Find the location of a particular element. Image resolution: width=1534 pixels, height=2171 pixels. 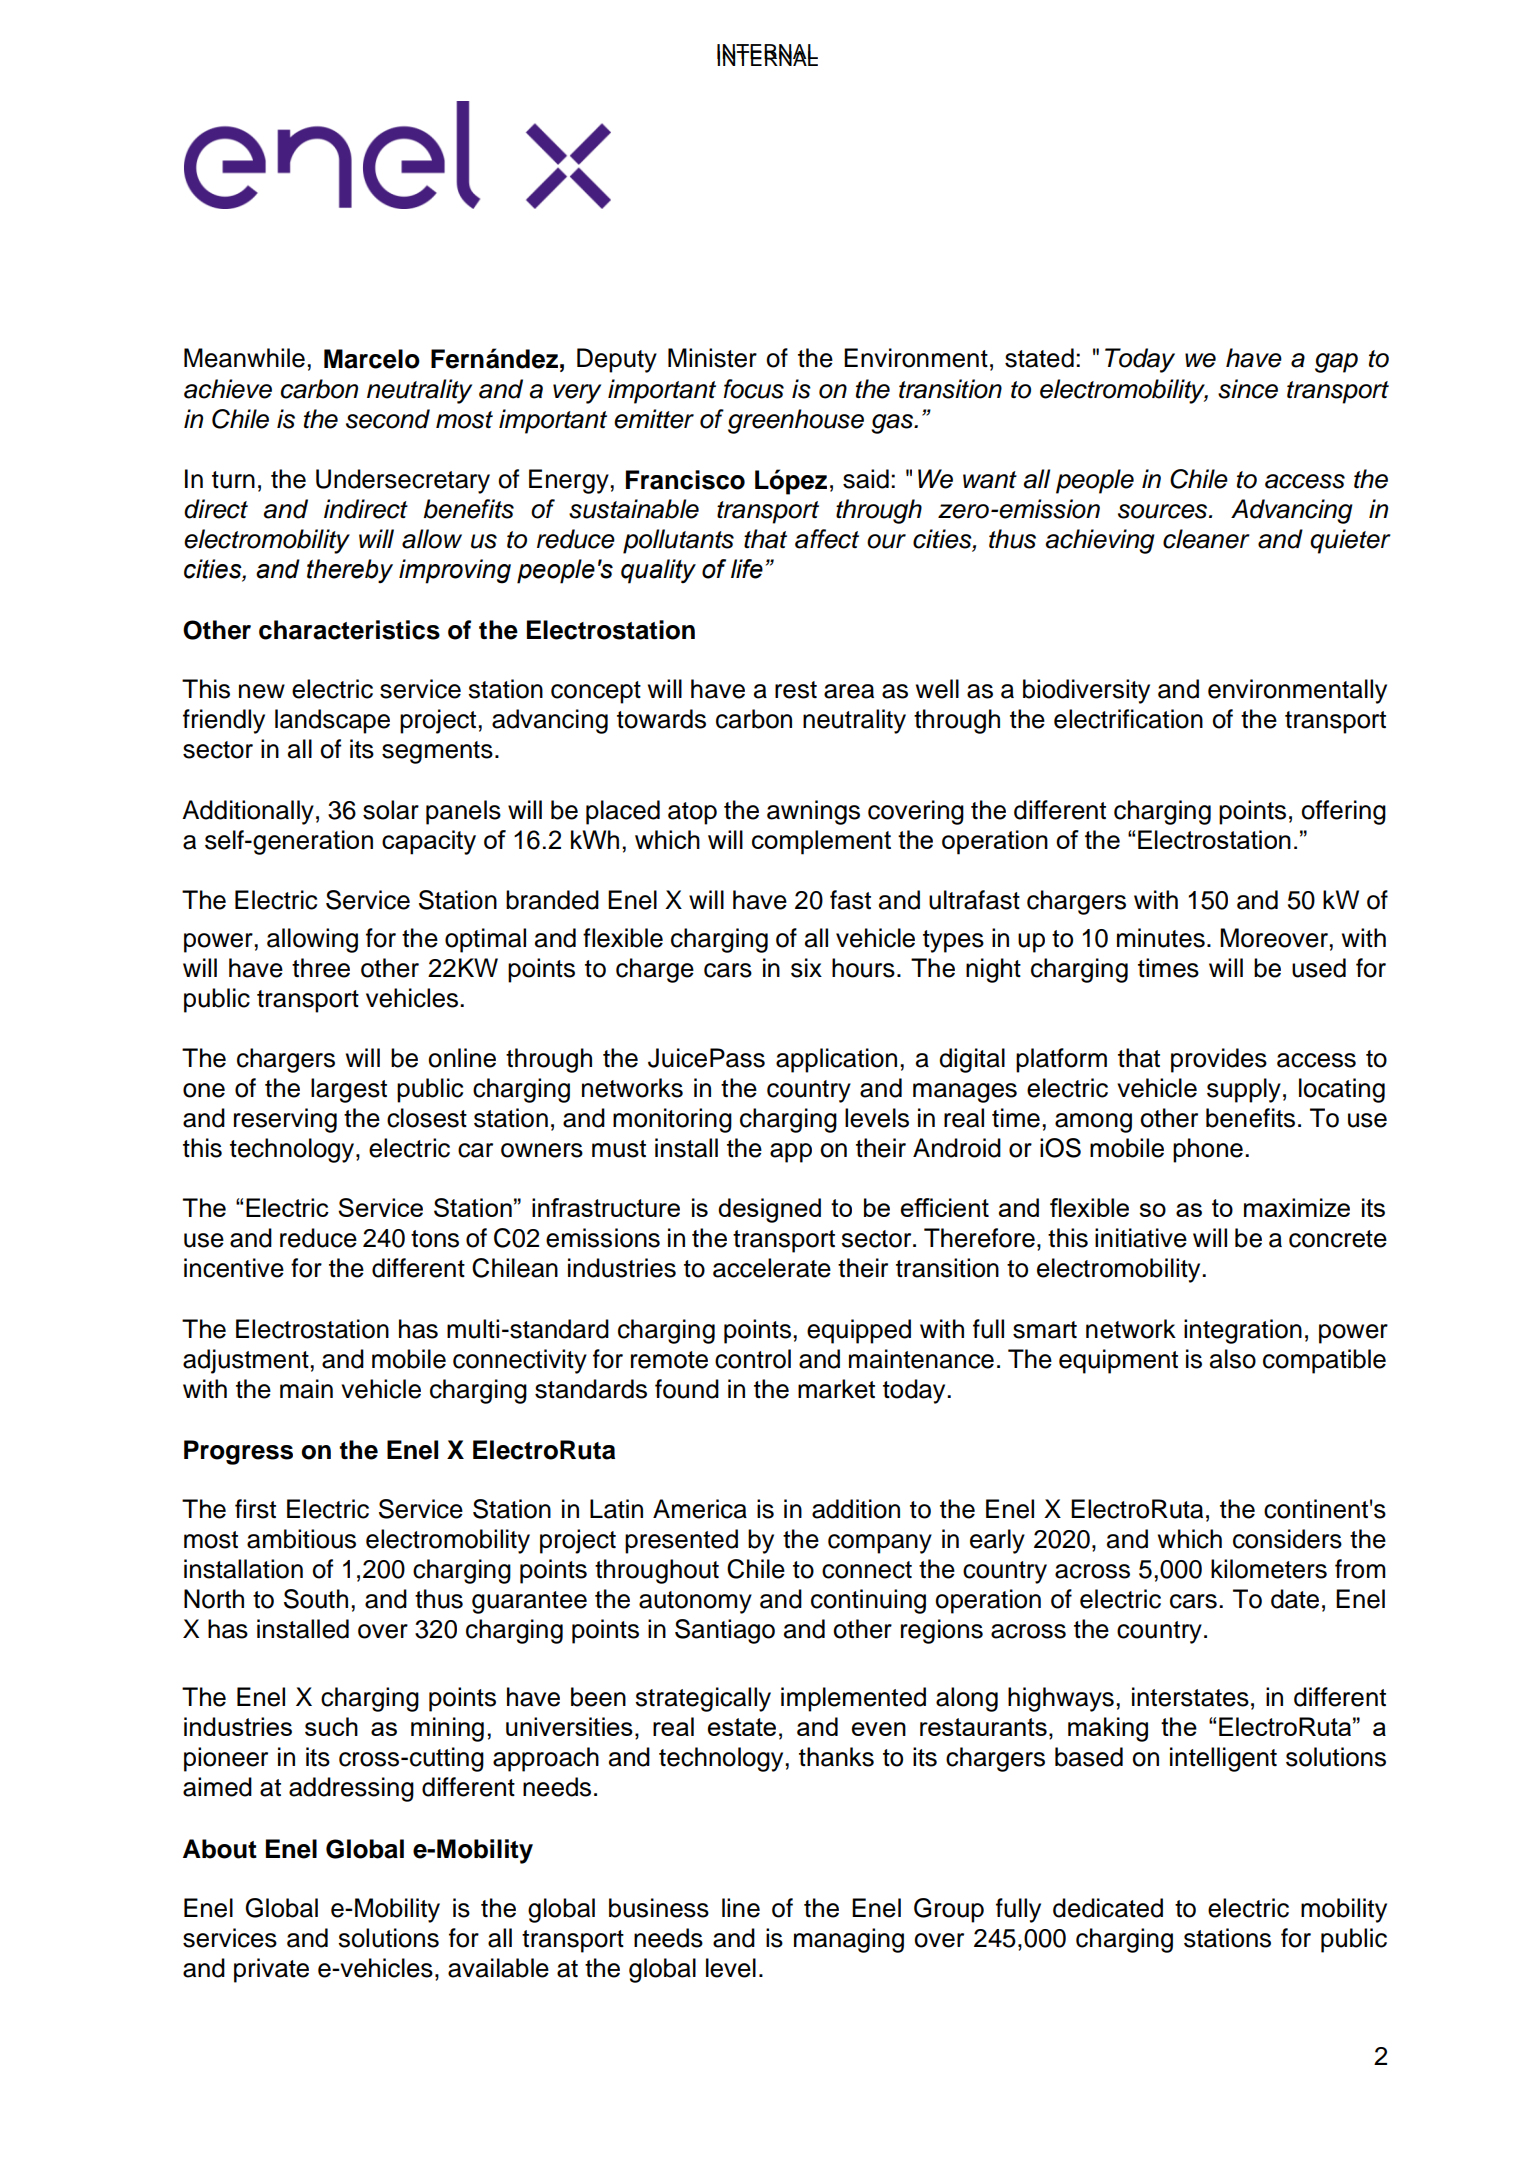

ambitious is located at coordinates (301, 1539).
